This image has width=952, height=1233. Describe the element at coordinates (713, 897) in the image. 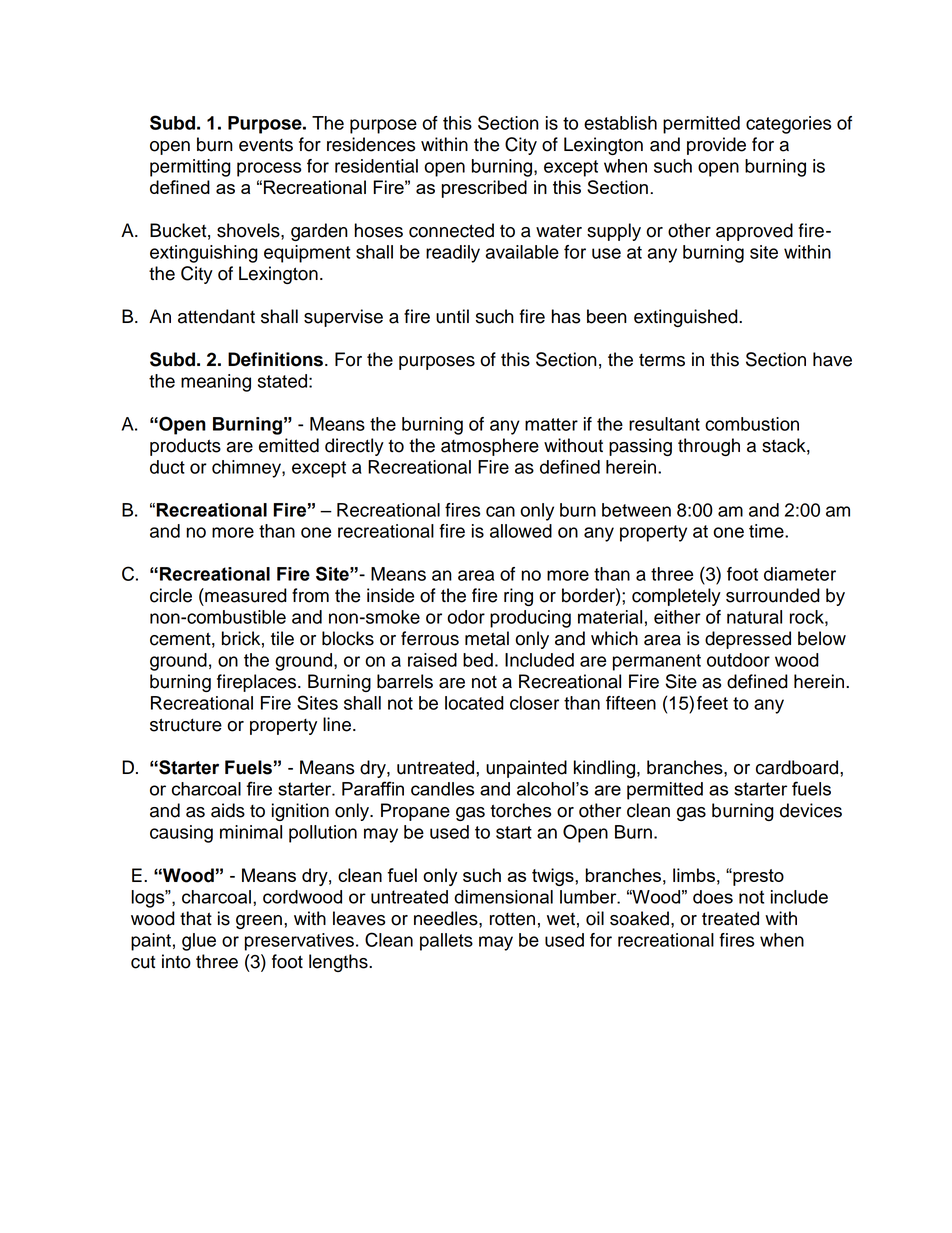

I see `does` at that location.
